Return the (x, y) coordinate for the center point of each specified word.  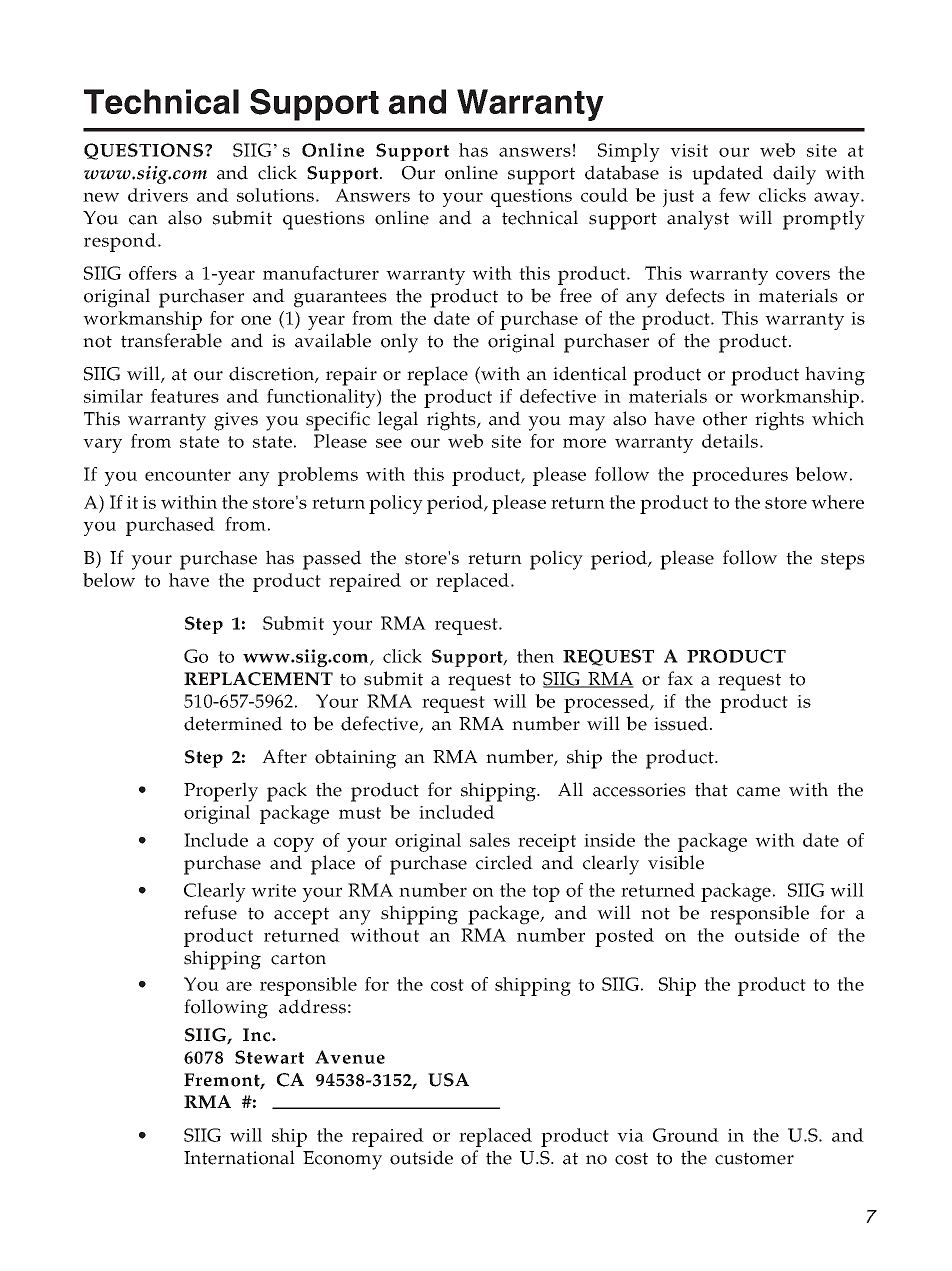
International (239, 1157)
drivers (158, 195)
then (535, 656)
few (734, 195)
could (604, 195)
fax (680, 678)
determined (233, 723)
